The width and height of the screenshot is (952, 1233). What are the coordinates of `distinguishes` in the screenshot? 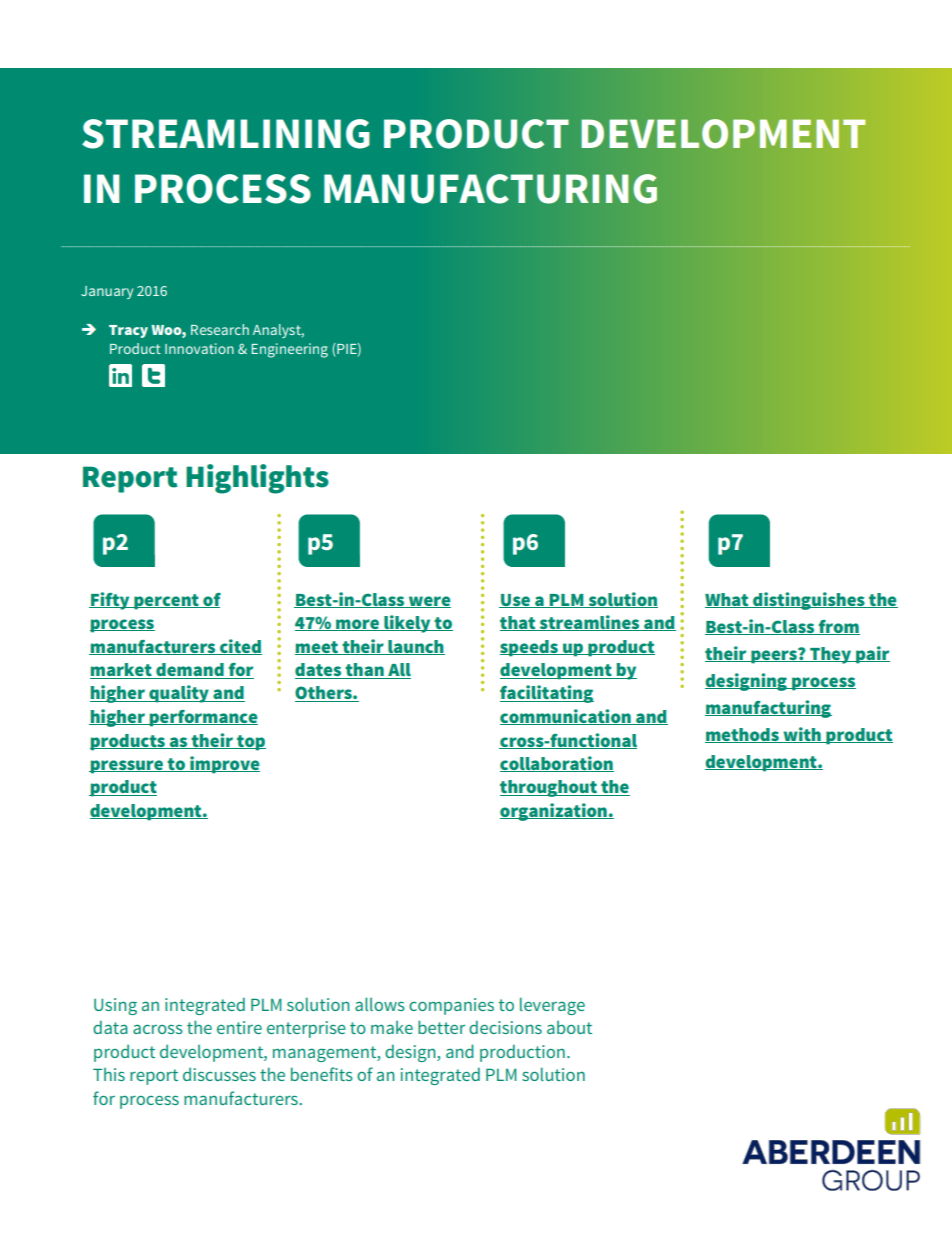 It's located at (809, 601).
